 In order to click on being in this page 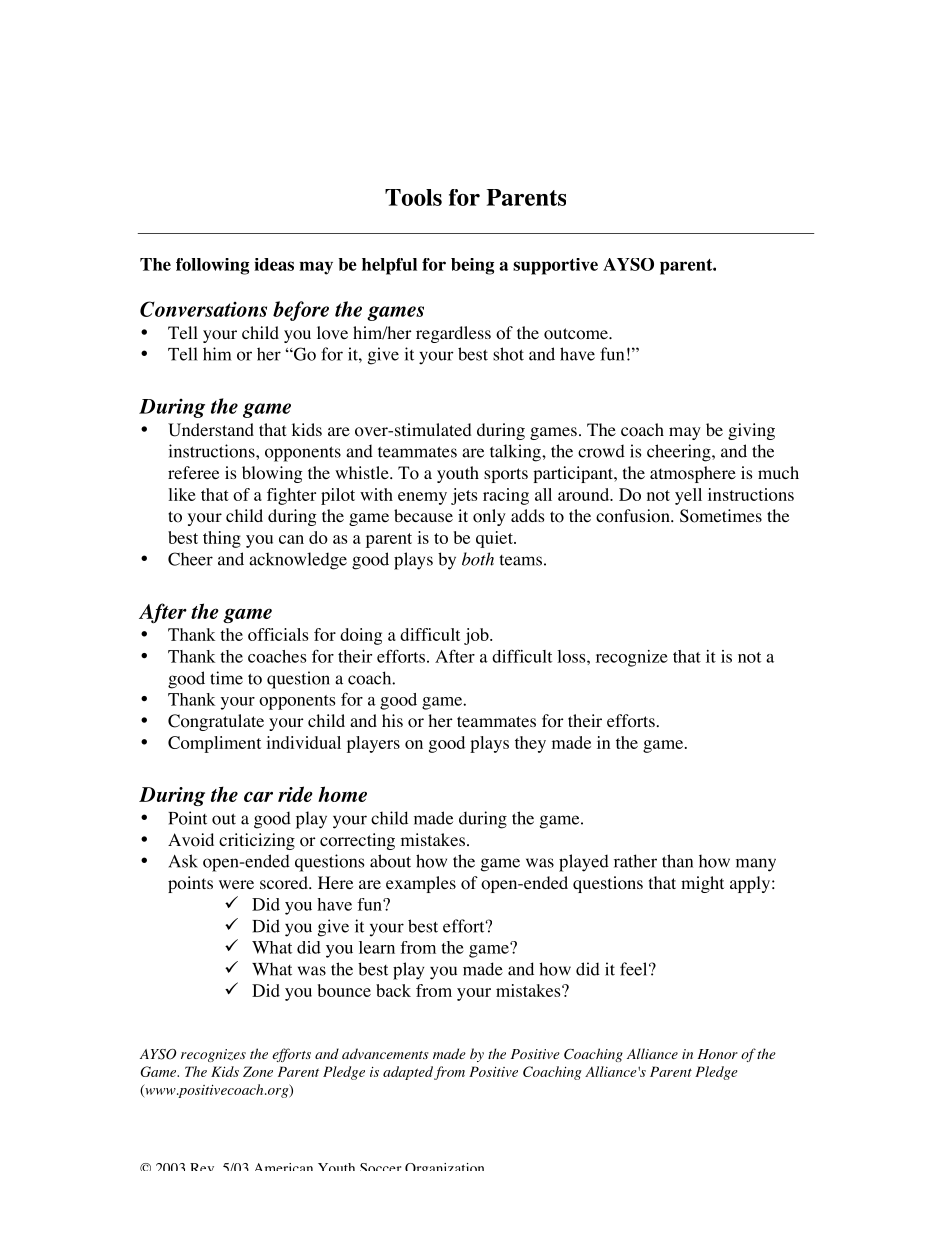, I will do `click(472, 266)`.
